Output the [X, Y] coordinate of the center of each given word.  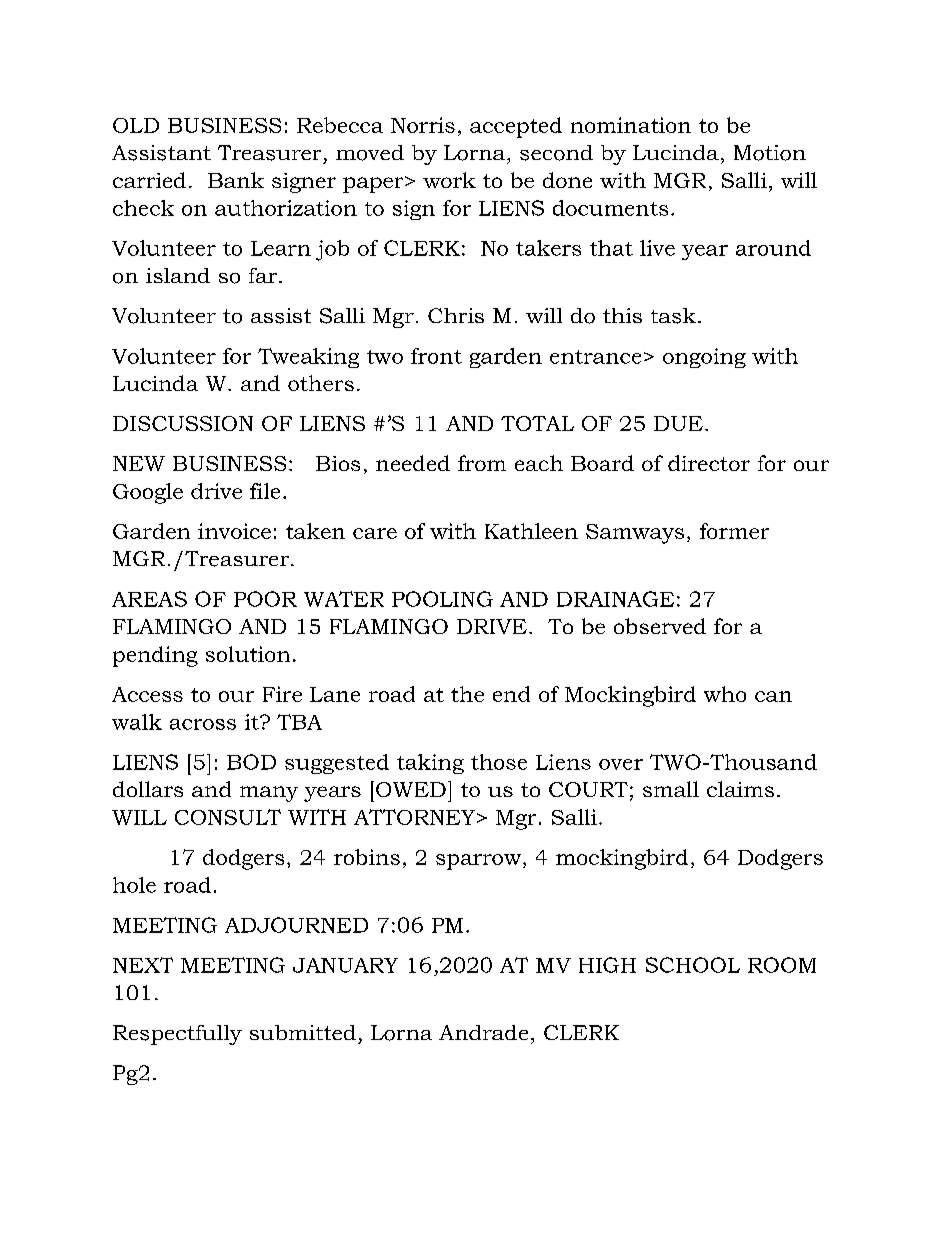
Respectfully [177, 1035]
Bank [236, 180]
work [449, 180]
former [734, 531]
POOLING [442, 599]
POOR [265, 599]
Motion [770, 153]
